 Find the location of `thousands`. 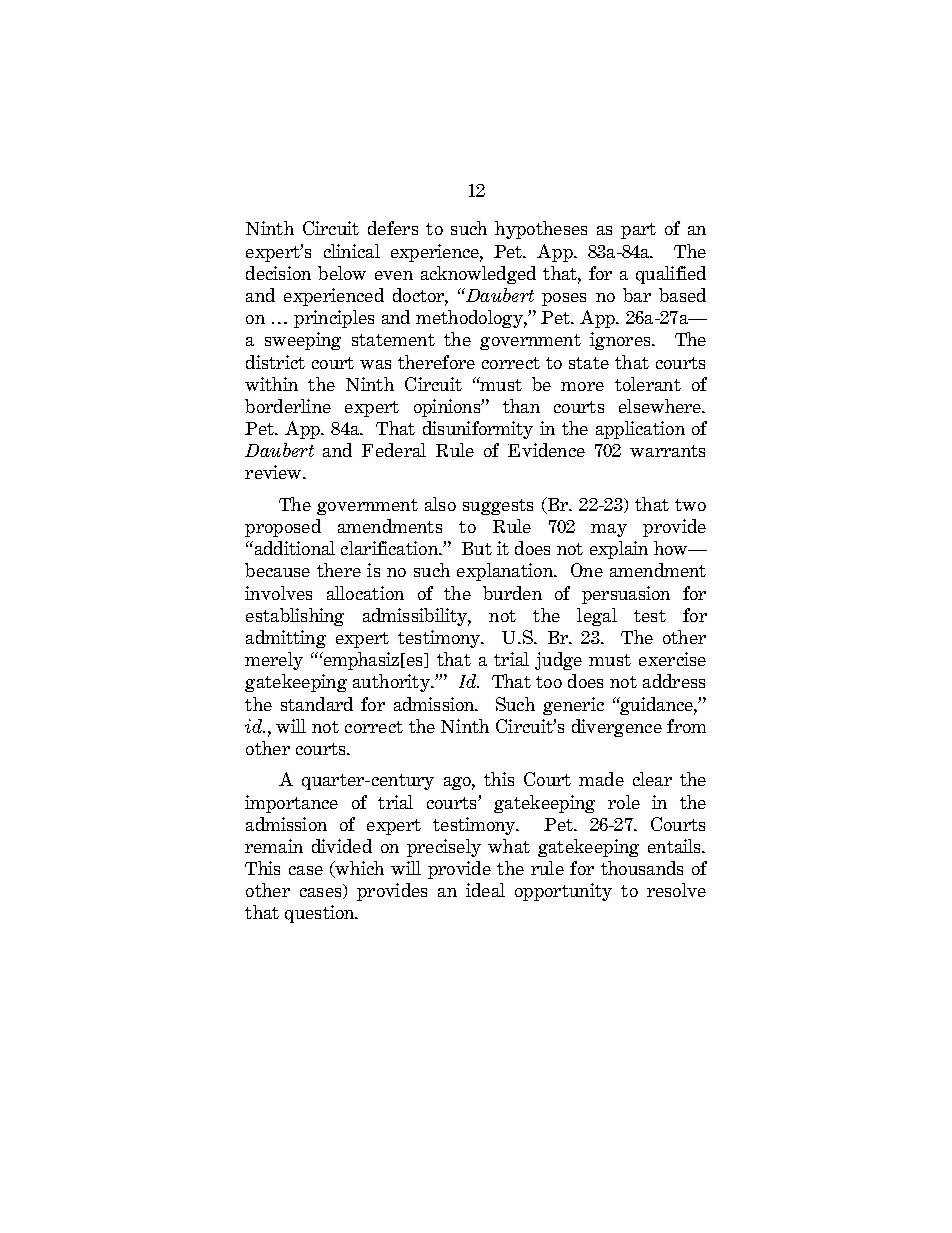

thousands is located at coordinates (642, 868).
